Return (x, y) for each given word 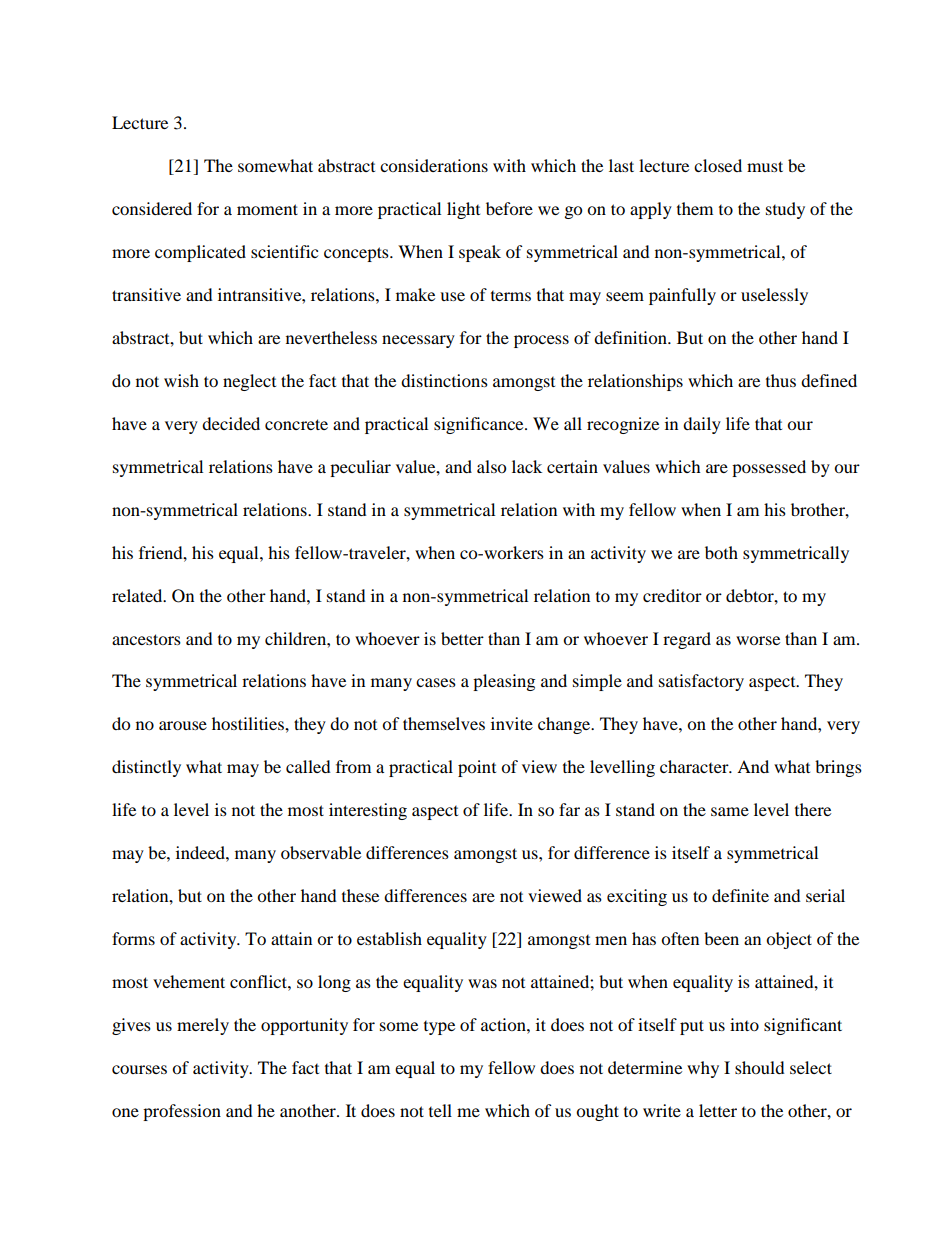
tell (440, 1110)
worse (758, 640)
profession (182, 1112)
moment (267, 209)
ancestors (146, 639)
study (785, 210)
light (463, 210)
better (462, 638)
